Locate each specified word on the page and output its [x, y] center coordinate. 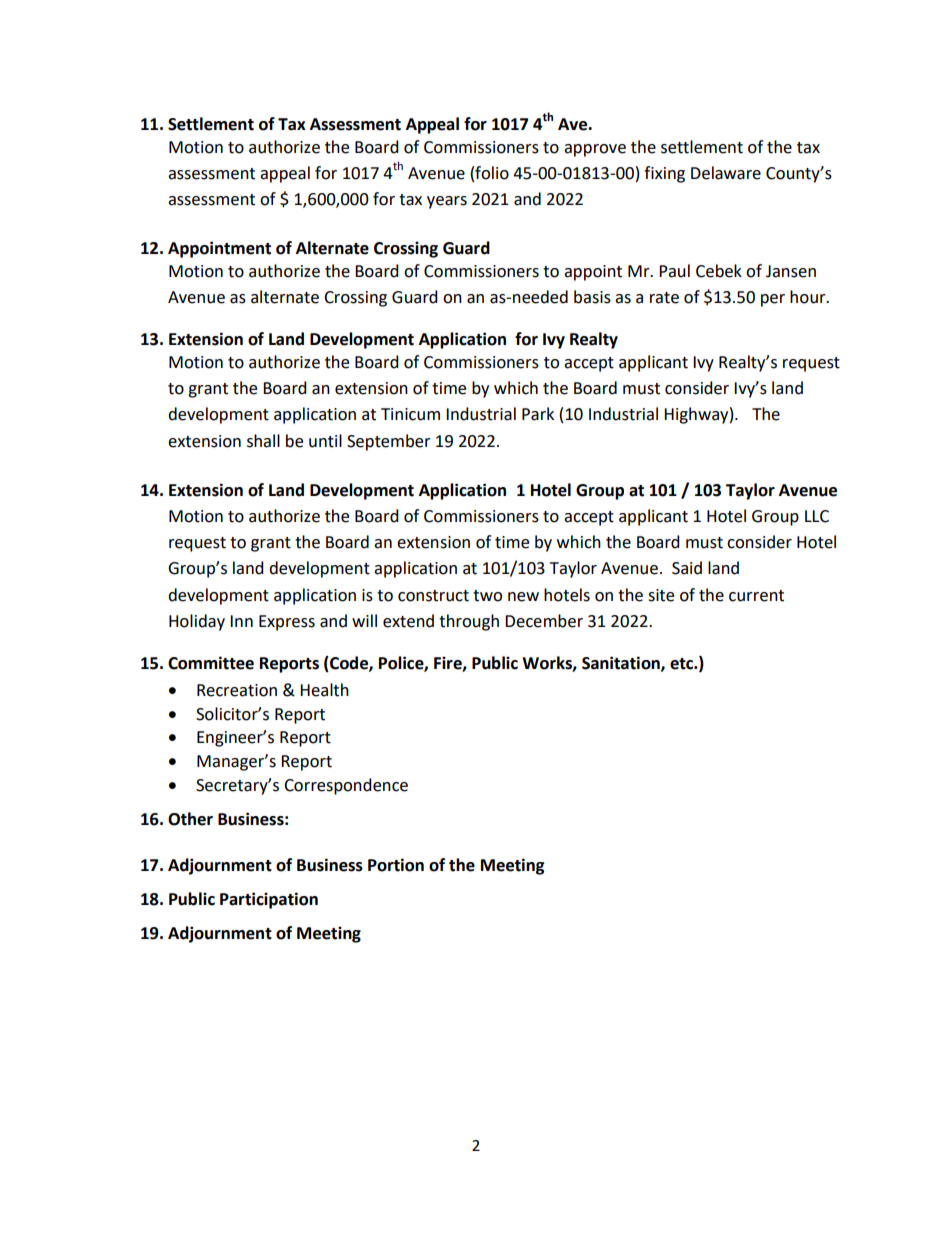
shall [263, 441]
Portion [396, 865]
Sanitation [622, 663]
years [447, 202]
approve [595, 150]
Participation [269, 900]
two [487, 596]
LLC [817, 516]
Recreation [237, 690]
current [756, 596]
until [325, 441]
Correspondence [346, 786]
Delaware [726, 173]
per [773, 300]
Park [538, 414]
